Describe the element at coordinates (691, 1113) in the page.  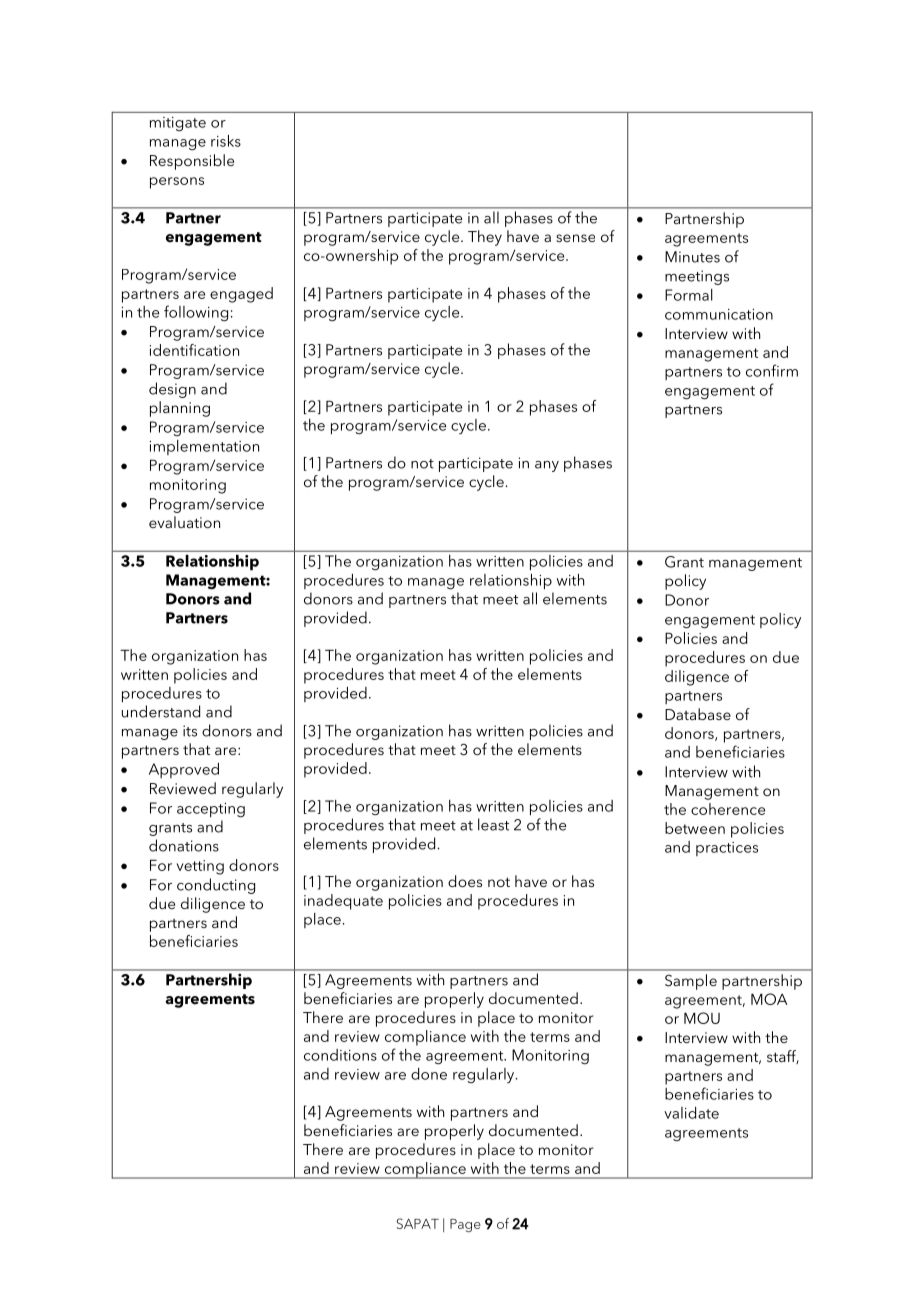
I see `validate` at that location.
